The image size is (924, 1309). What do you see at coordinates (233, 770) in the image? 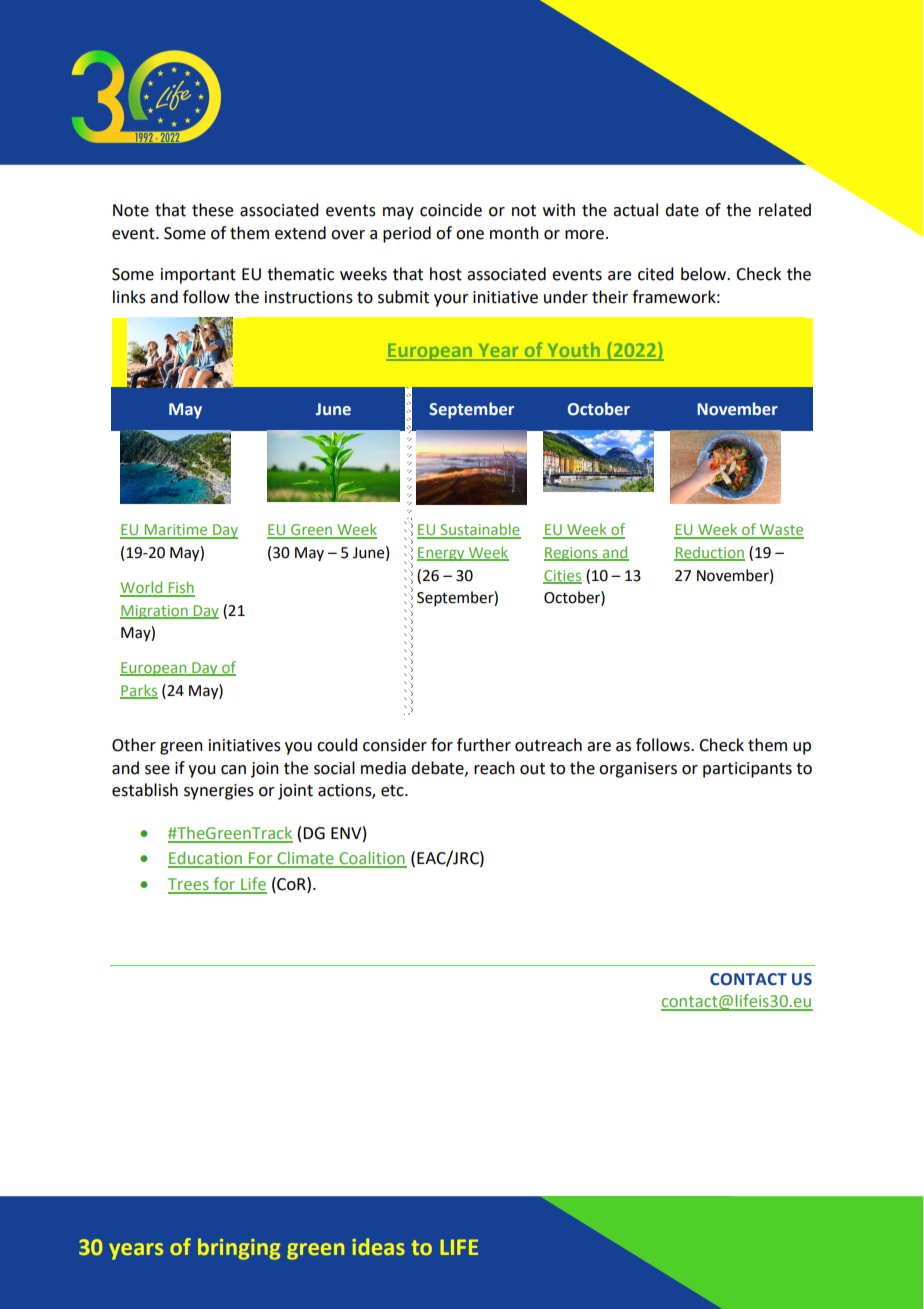
I see `can` at bounding box center [233, 770].
